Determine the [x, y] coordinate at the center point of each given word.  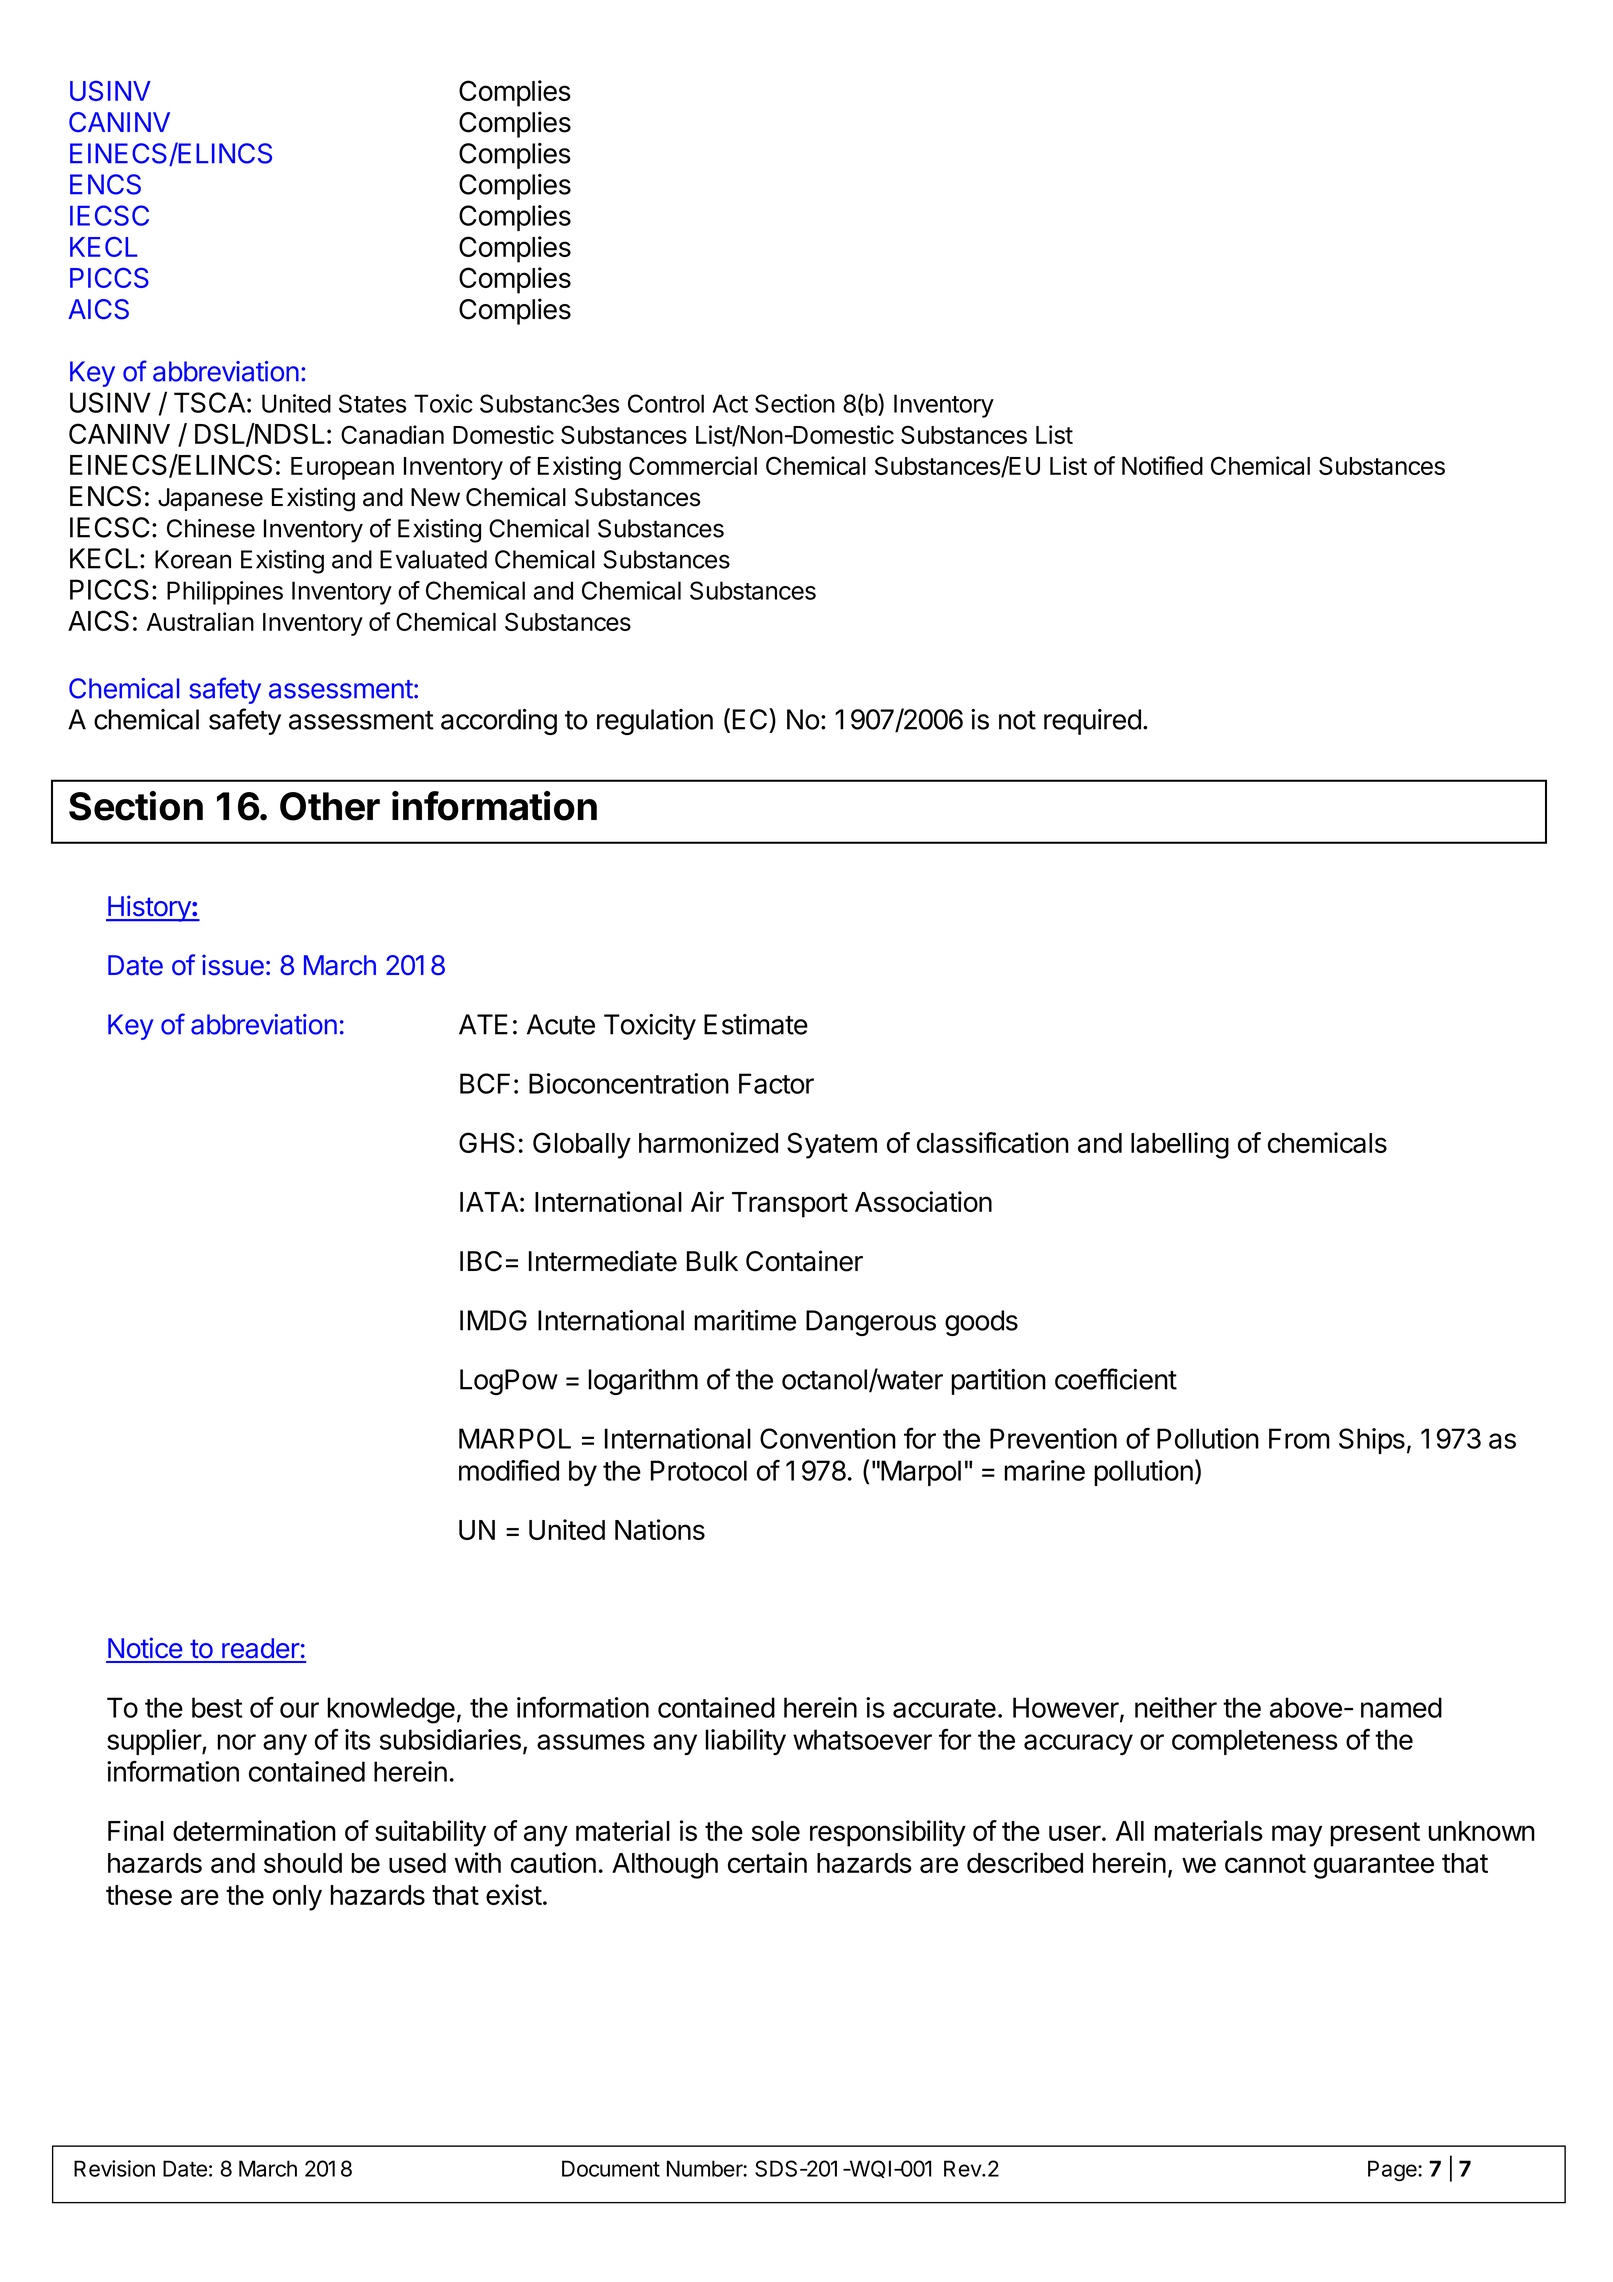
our [299, 1710]
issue [233, 965]
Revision [114, 2168]
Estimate [756, 1024]
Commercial [693, 465]
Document [611, 2168]
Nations [660, 1529]
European [342, 468]
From [1299, 1438]
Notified [1162, 465]
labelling [1180, 1145]
